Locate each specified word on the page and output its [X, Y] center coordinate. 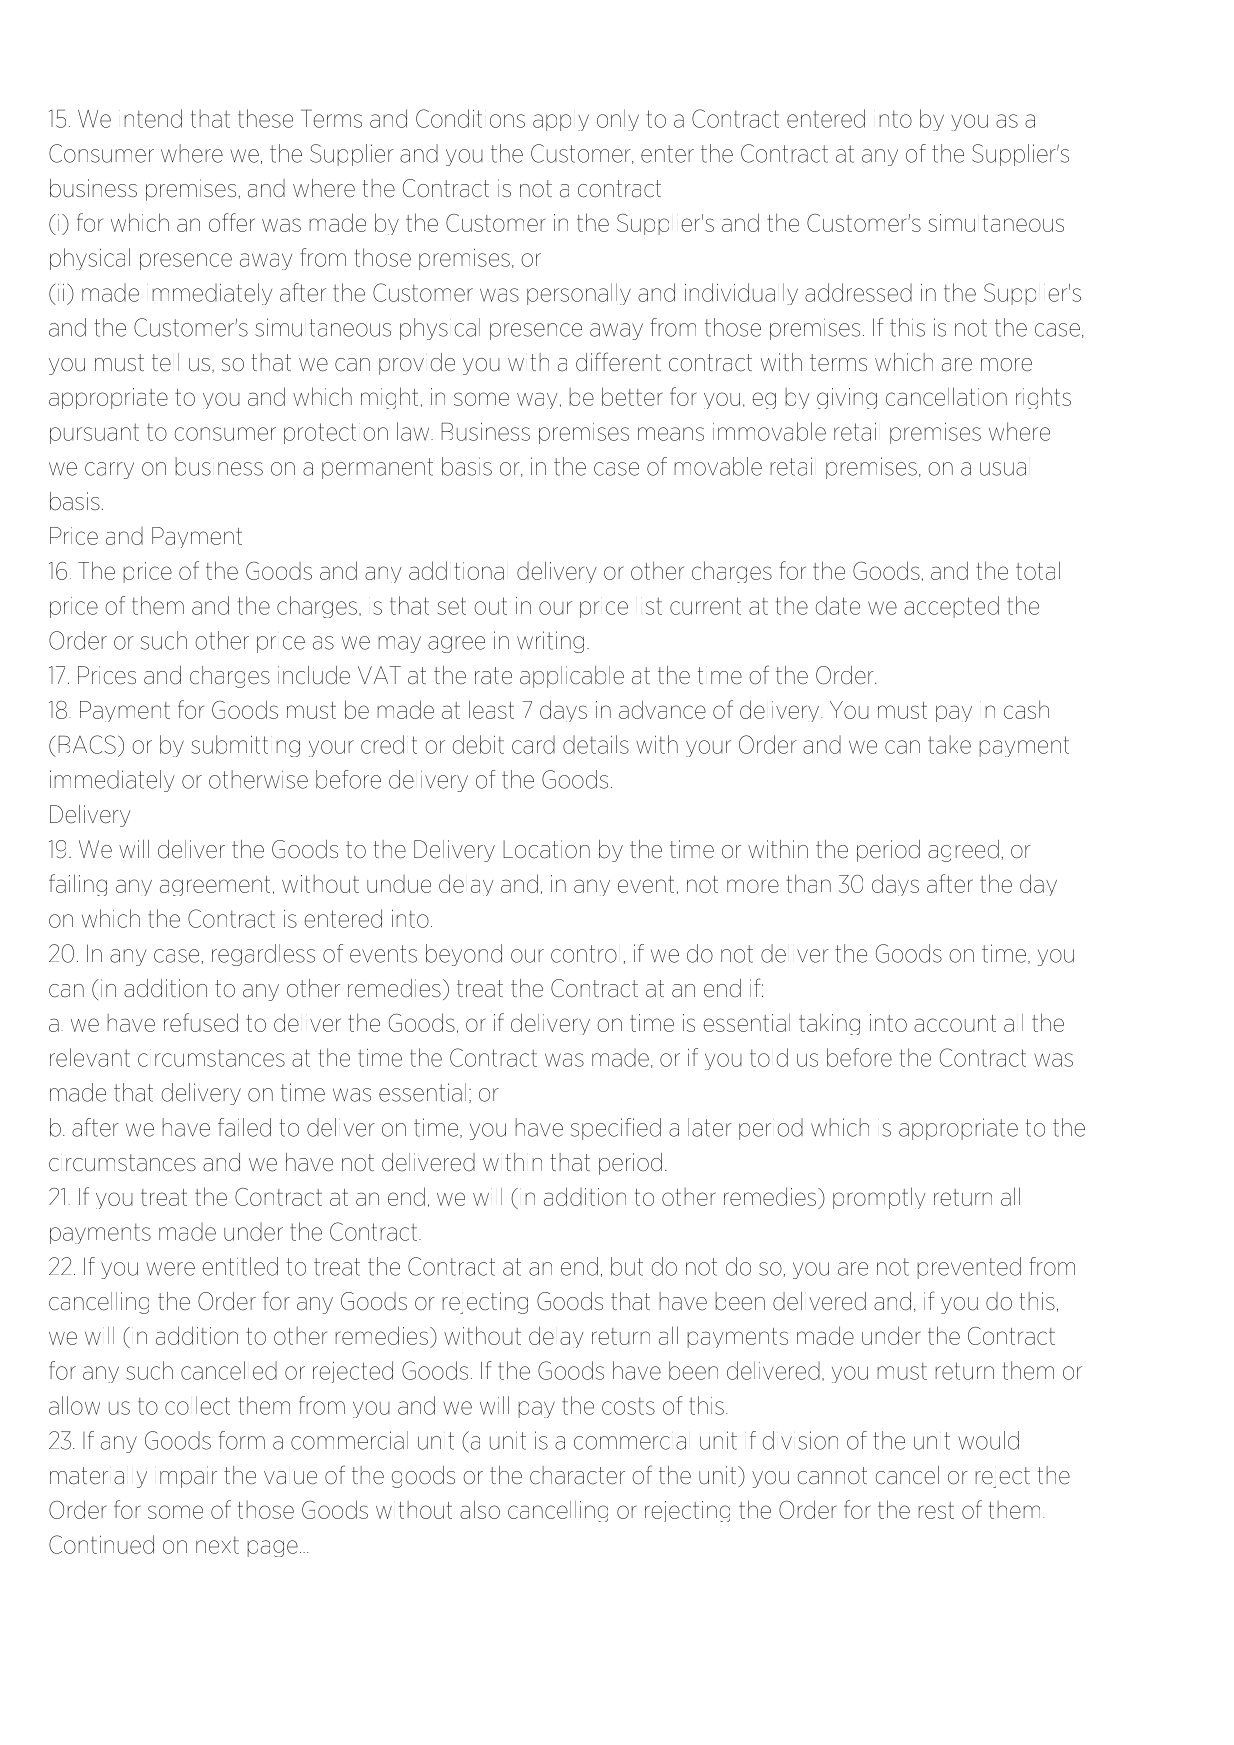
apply [561, 122]
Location [546, 849]
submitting [246, 746]
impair [188, 1477]
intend [153, 118]
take [949, 744]
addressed [858, 292]
